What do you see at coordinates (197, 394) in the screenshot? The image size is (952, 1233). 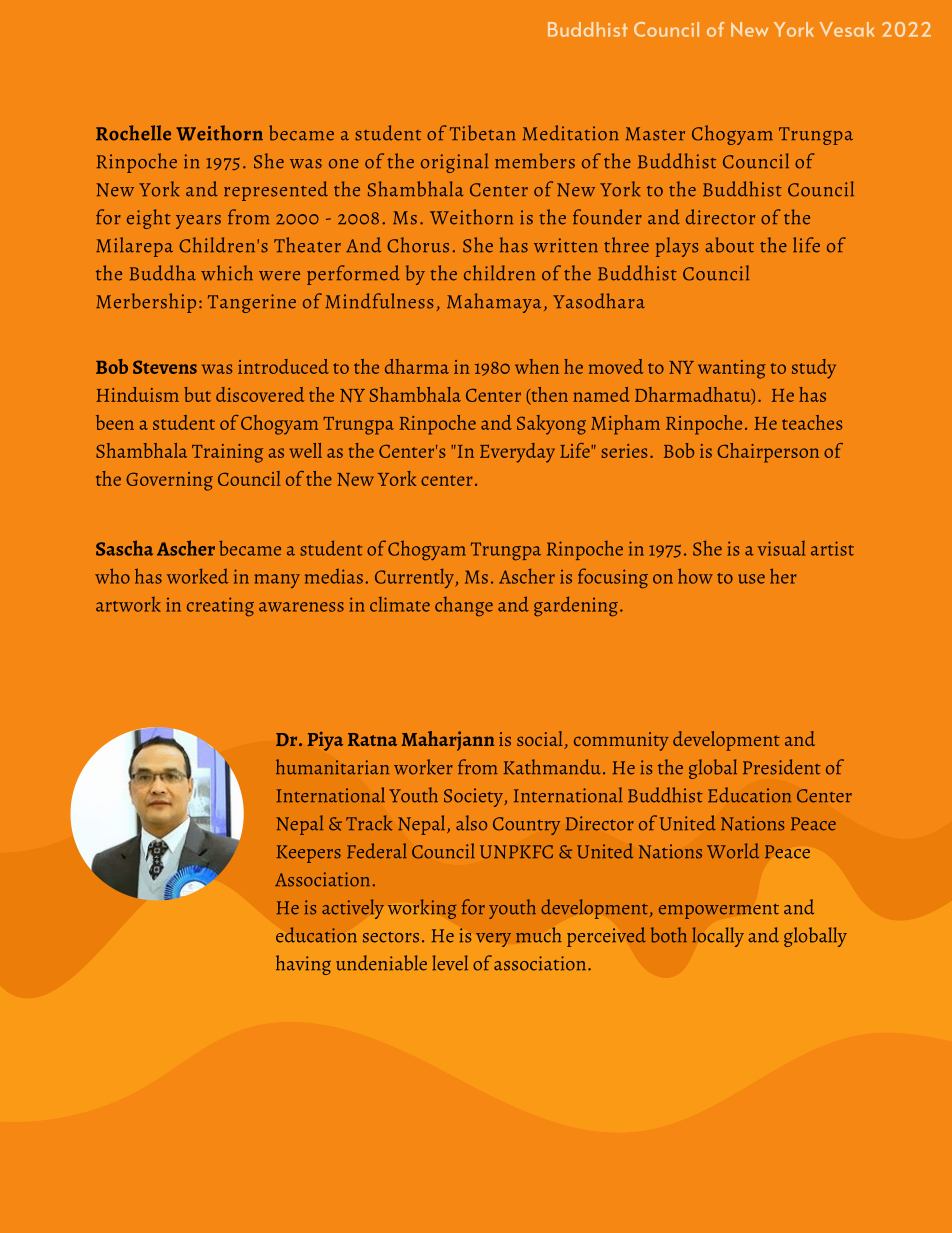 I see `but` at bounding box center [197, 394].
